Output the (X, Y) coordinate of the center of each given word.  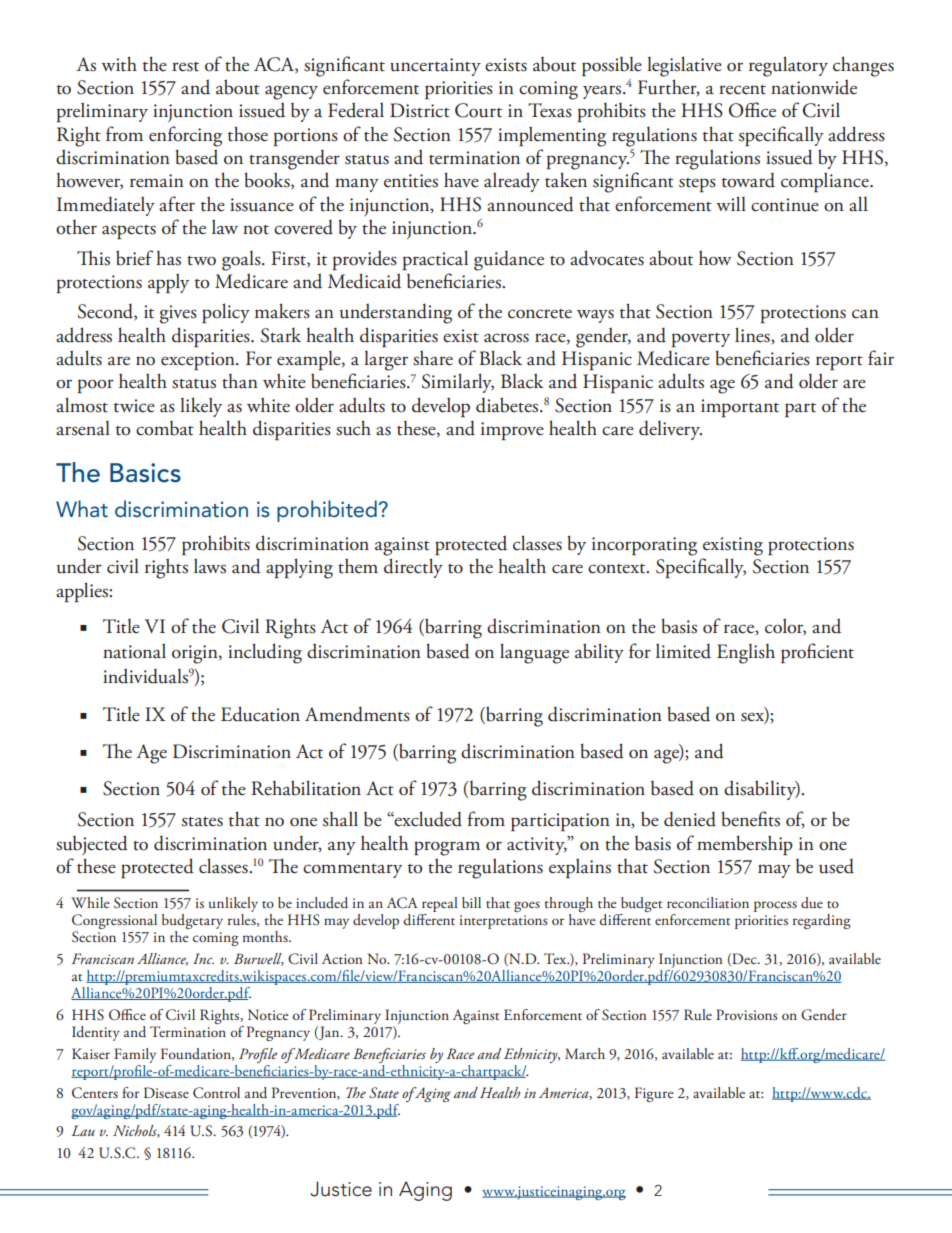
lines (753, 335)
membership (745, 845)
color (785, 627)
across (506, 338)
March (585, 1053)
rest (185, 67)
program (447, 848)
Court (478, 110)
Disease (166, 1092)
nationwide (814, 87)
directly (413, 568)
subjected (92, 845)
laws (210, 566)
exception (199, 361)
